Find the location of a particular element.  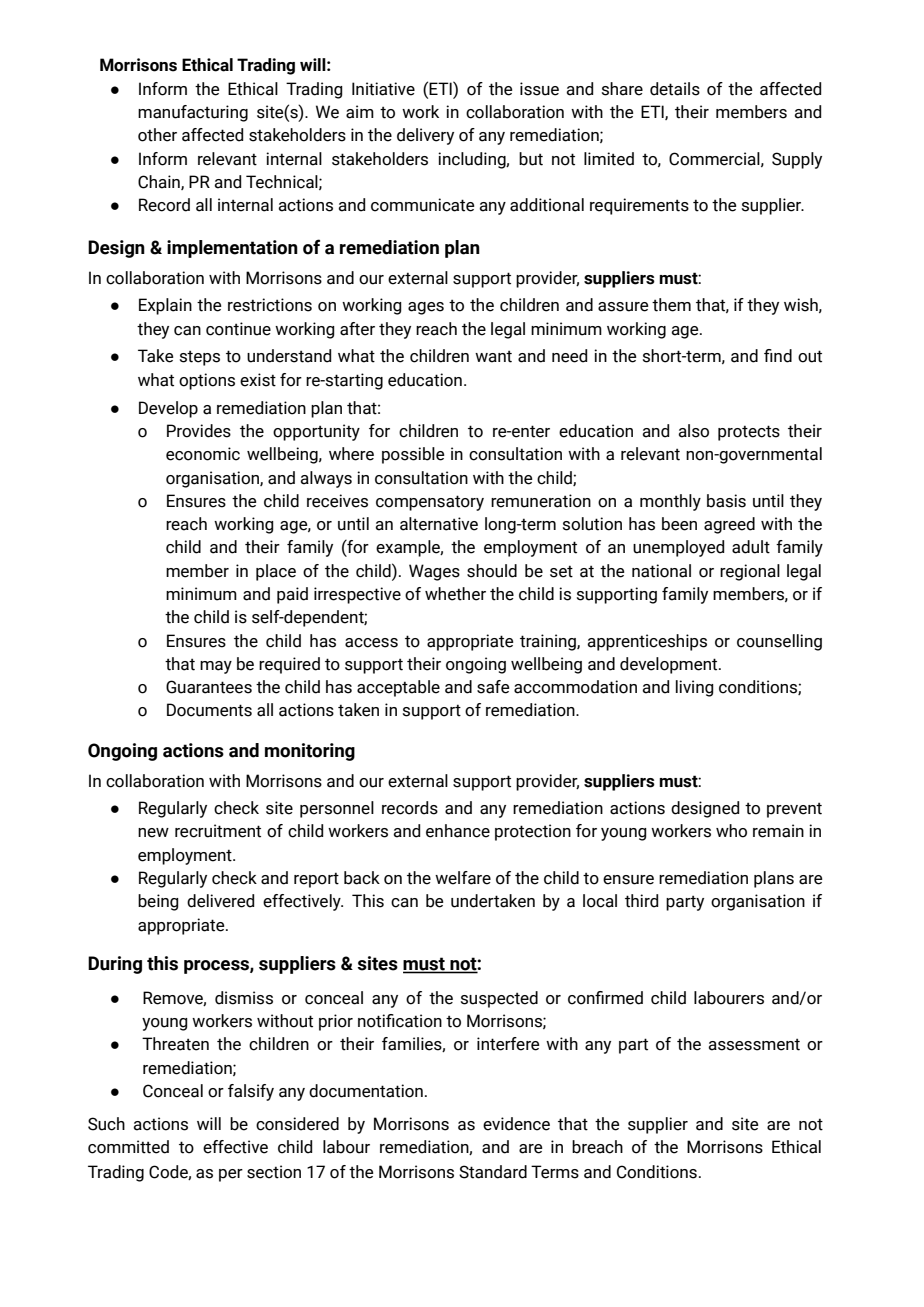

details is located at coordinates (675, 89).
